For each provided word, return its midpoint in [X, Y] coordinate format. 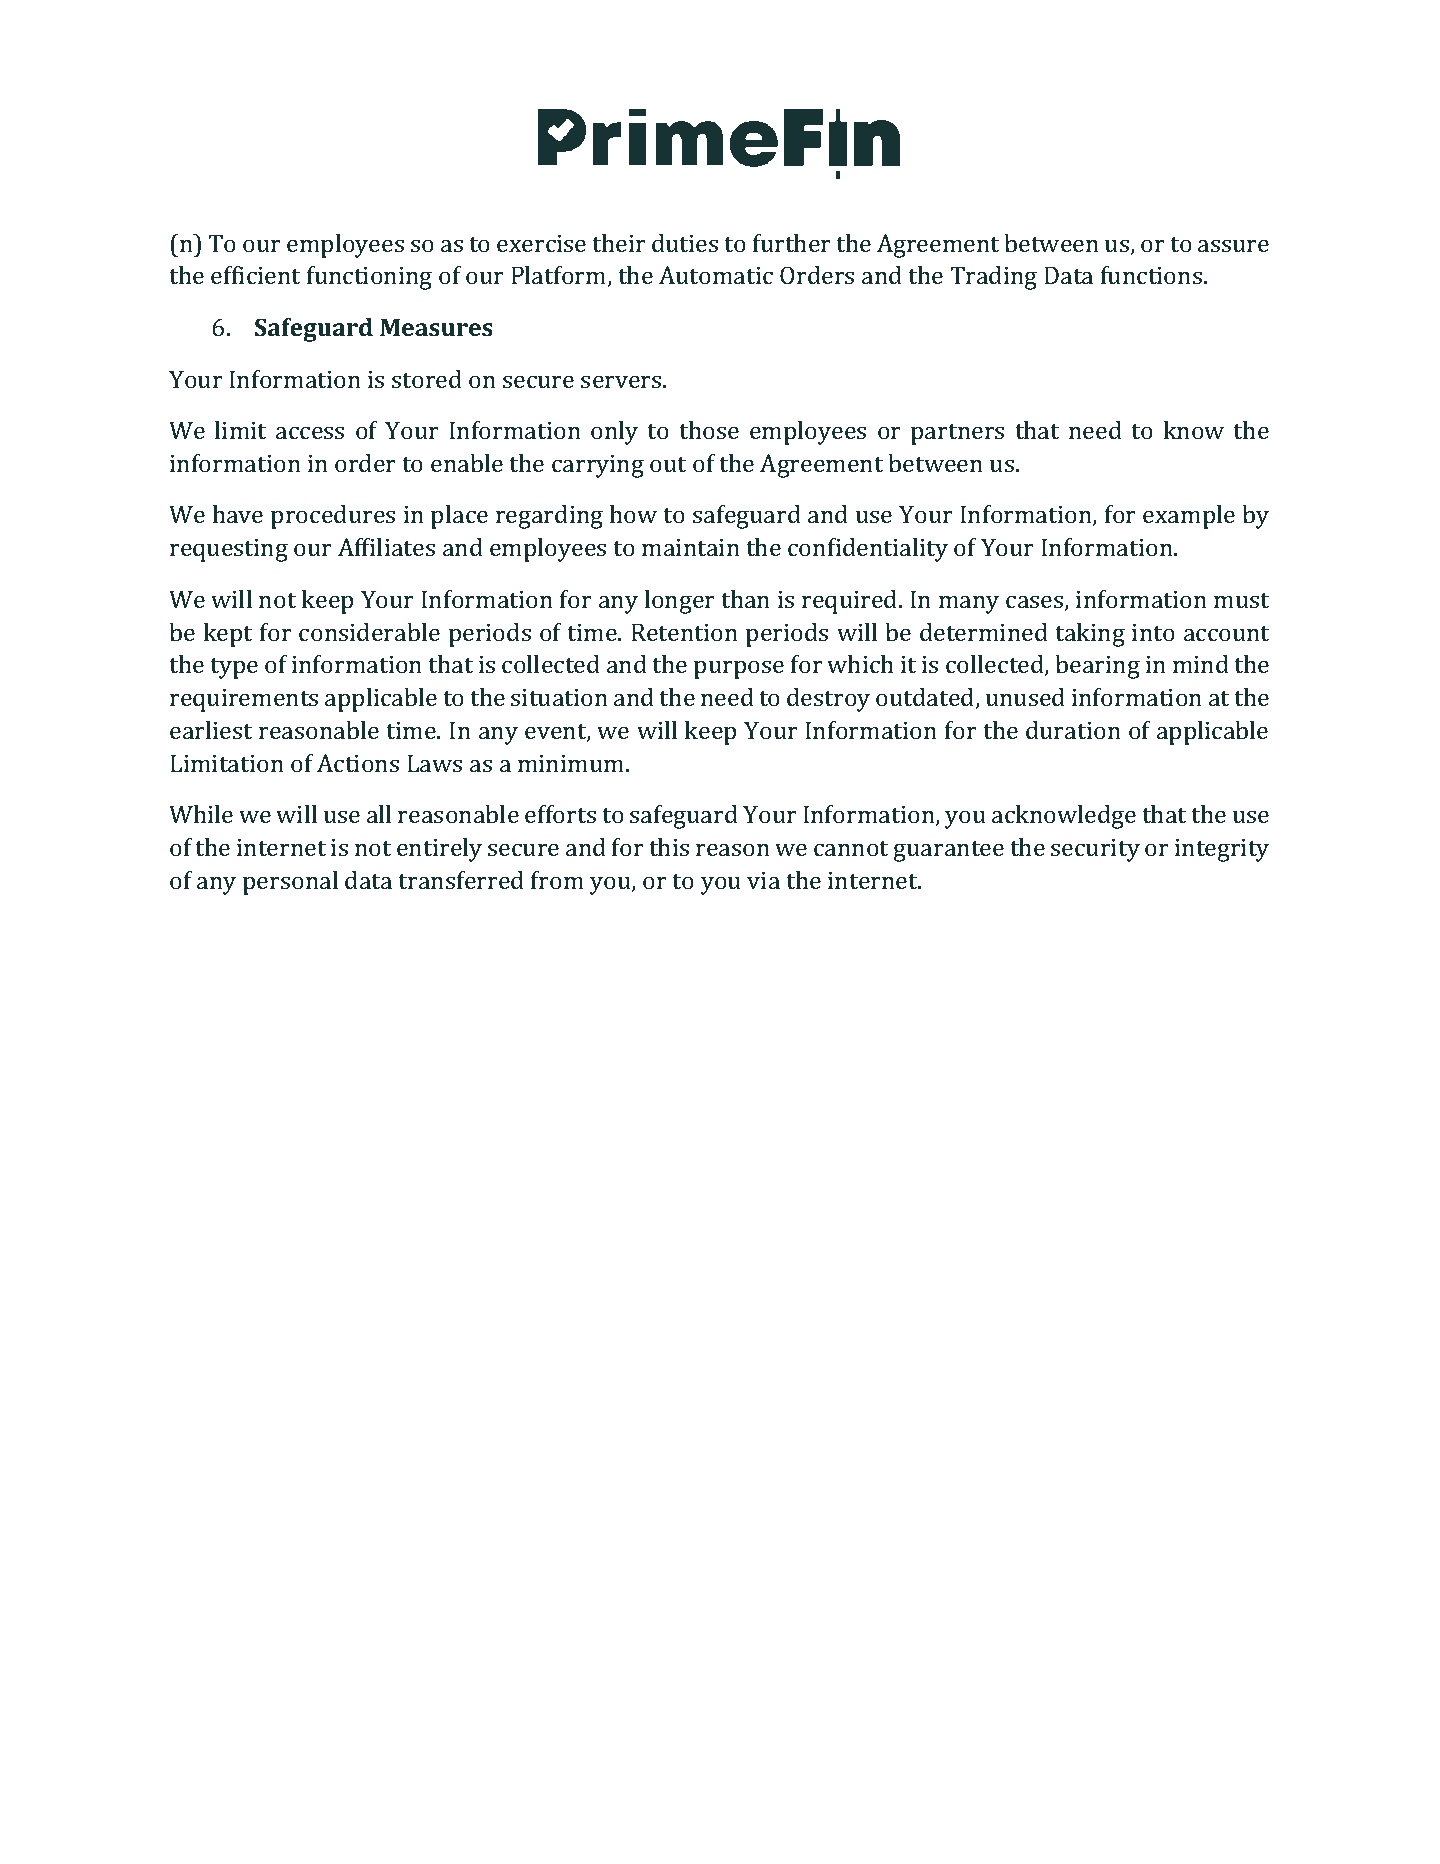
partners [957, 434]
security [1095, 850]
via [763, 880]
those [709, 430]
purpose [739, 669]
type [234, 668]
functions [1151, 275]
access [310, 432]
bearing [1097, 667]
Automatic [716, 275]
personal [290, 883]
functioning [369, 278]
